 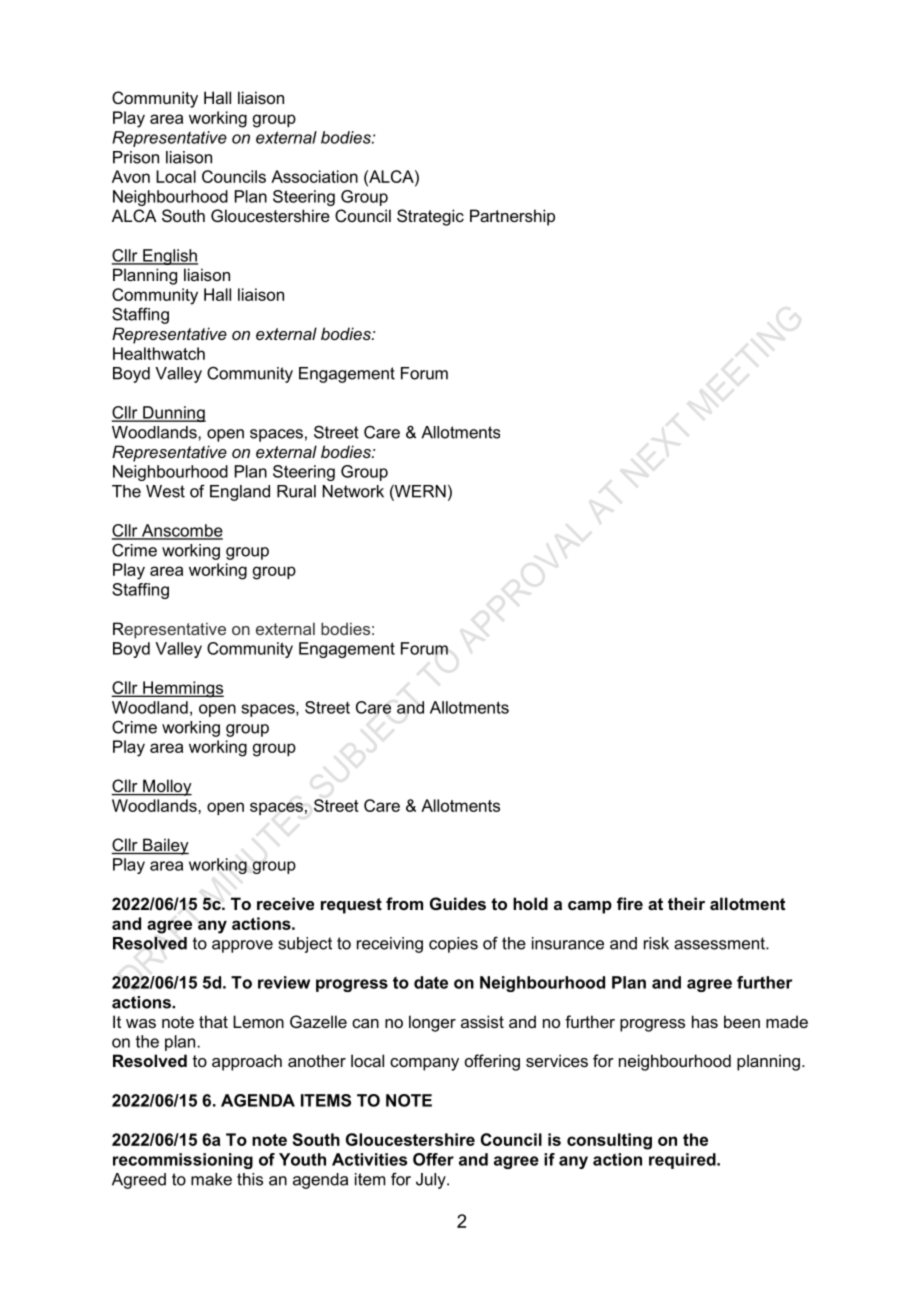 I want to click on their, so click(x=686, y=903).
